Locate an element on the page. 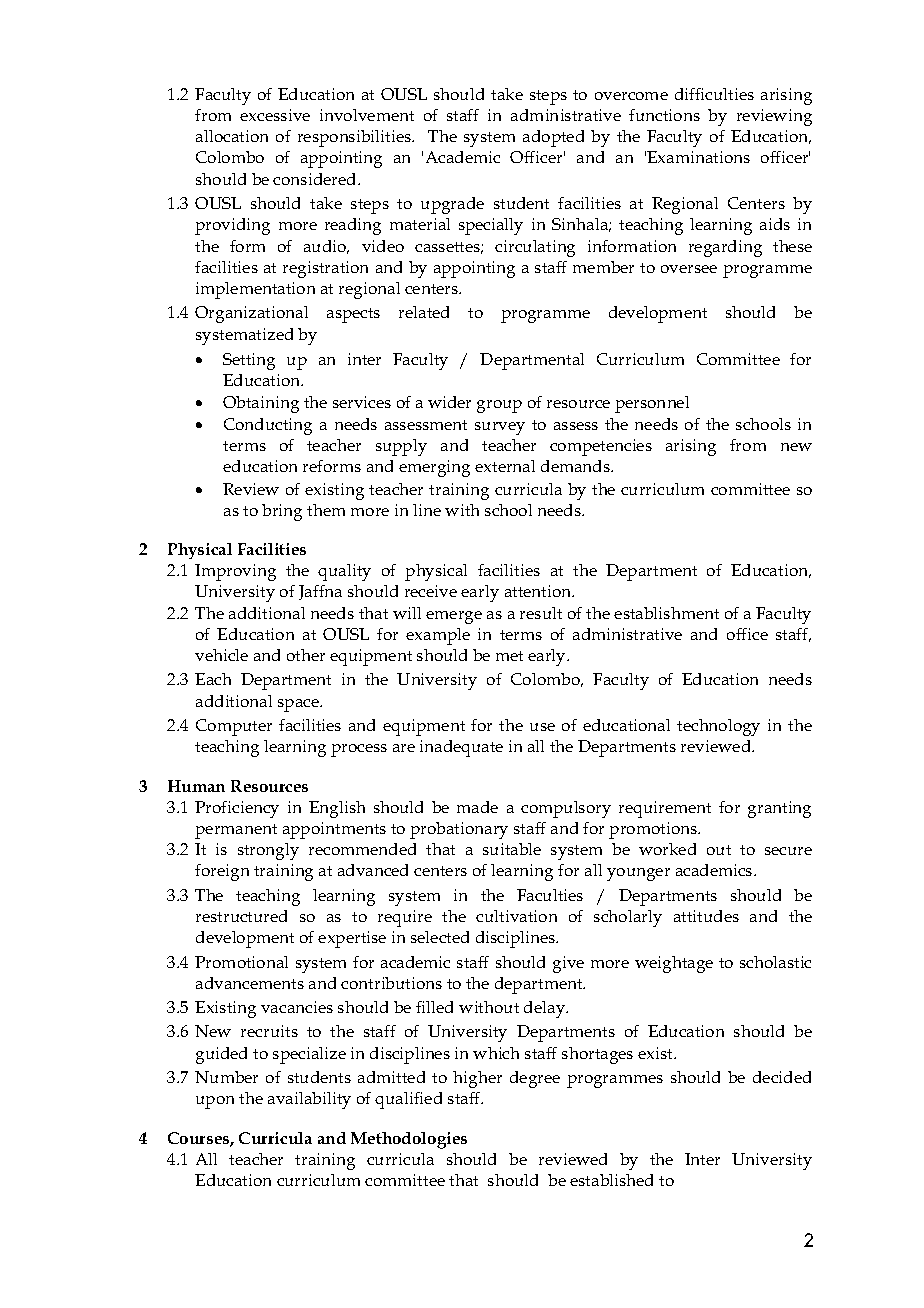  other is located at coordinates (306, 655).
